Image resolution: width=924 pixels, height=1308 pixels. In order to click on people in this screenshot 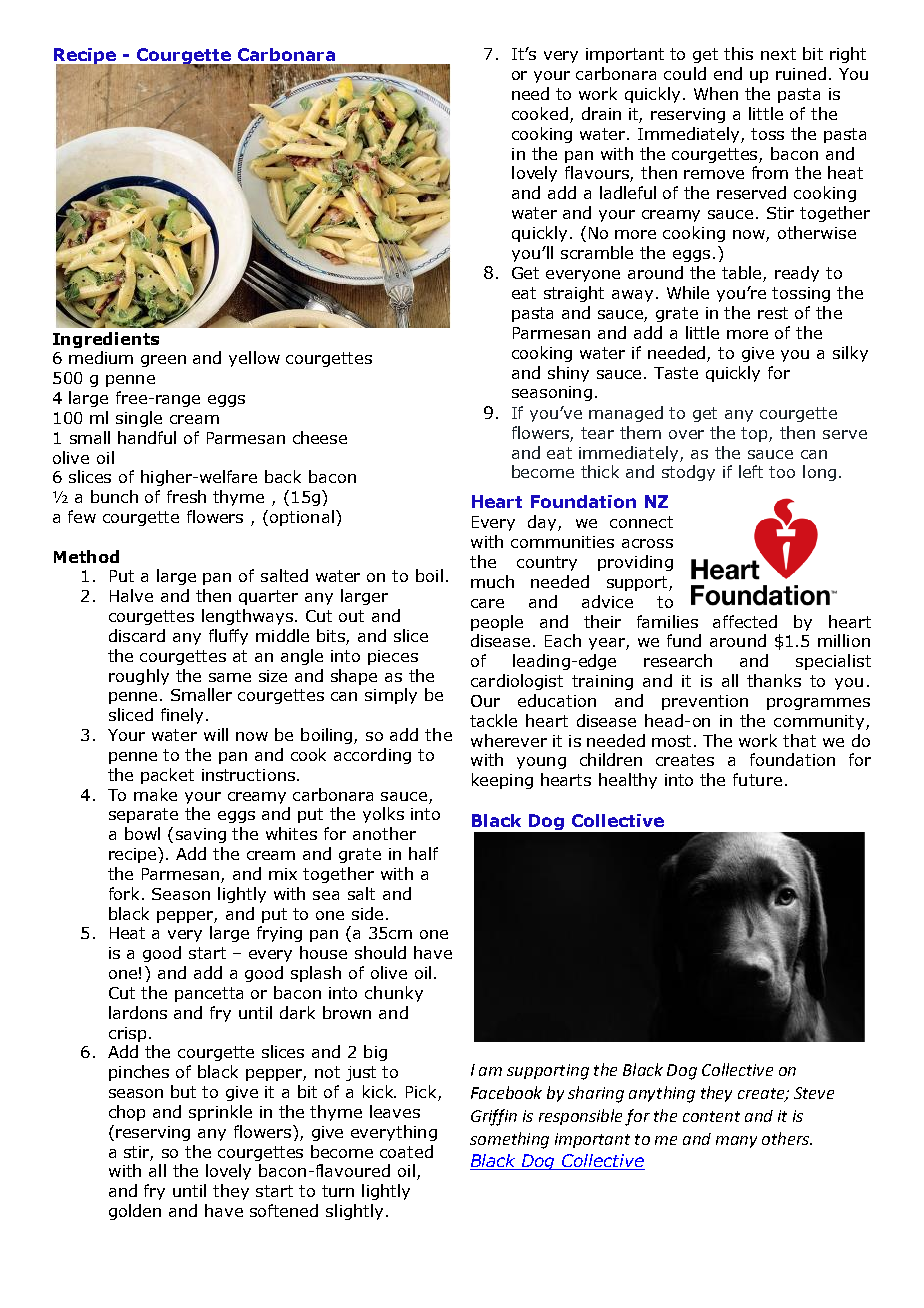, I will do `click(497, 623)`.
